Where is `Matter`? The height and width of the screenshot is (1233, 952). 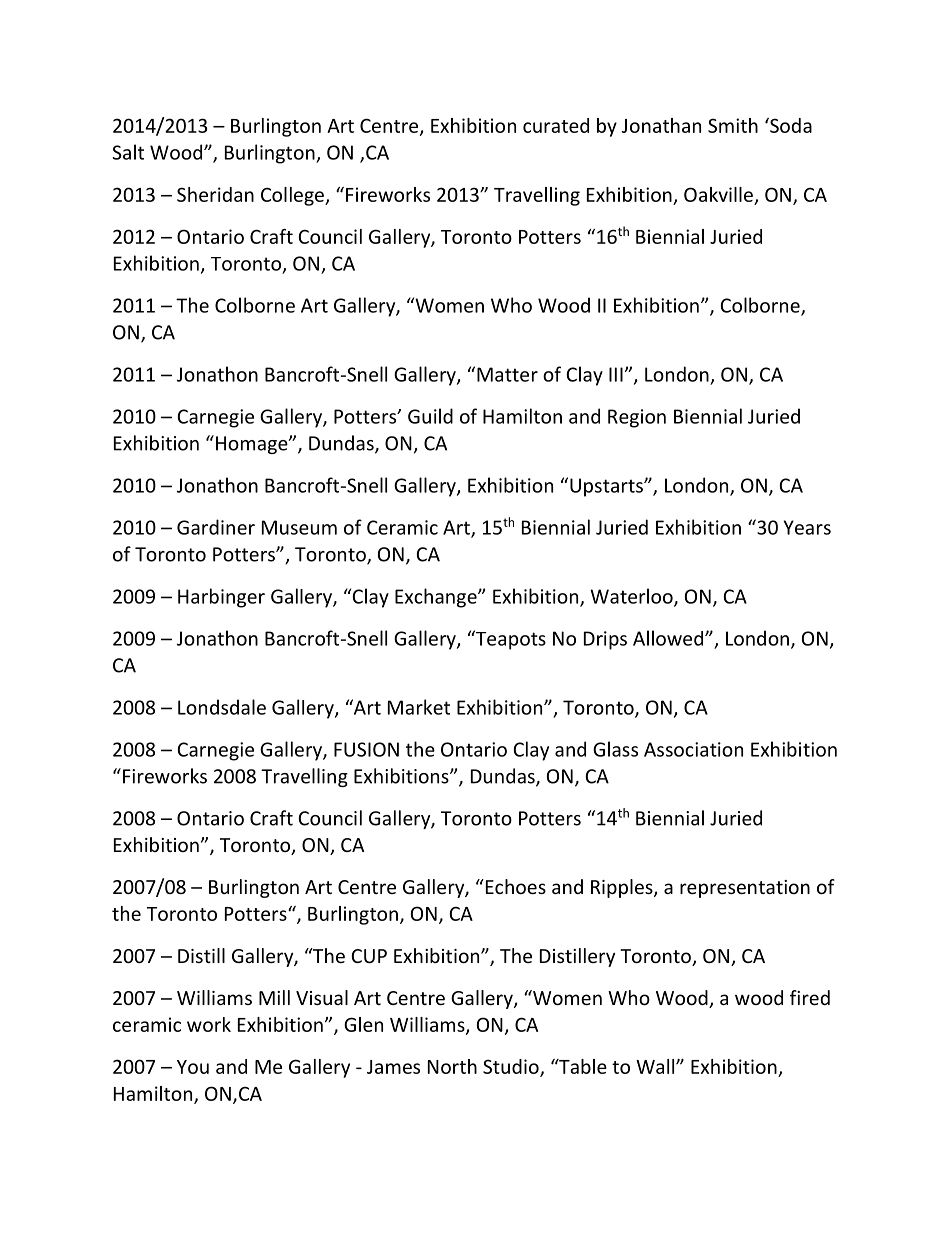
Matter is located at coordinates (507, 374).
